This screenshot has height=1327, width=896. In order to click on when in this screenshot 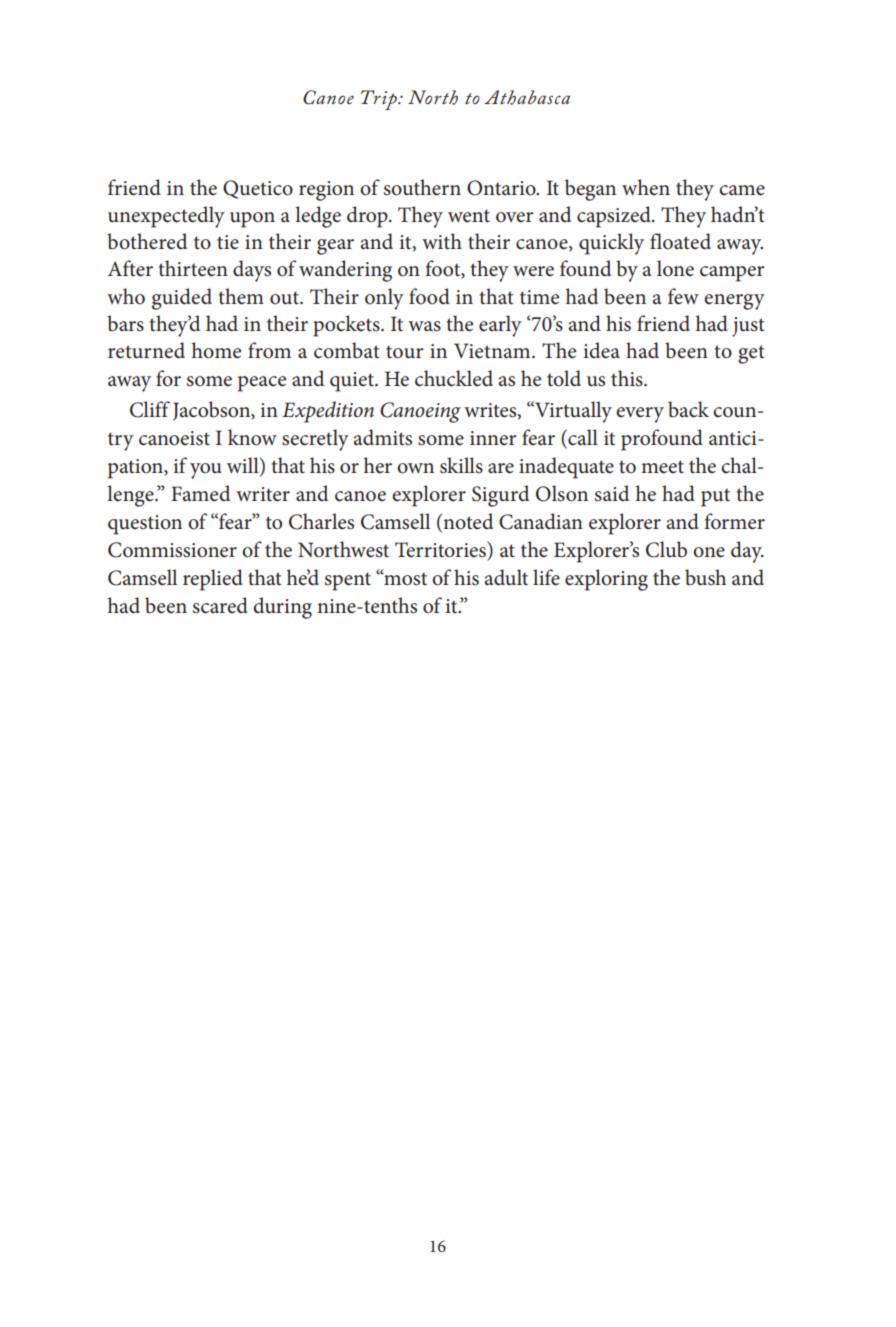, I will do `click(646, 187)`.
